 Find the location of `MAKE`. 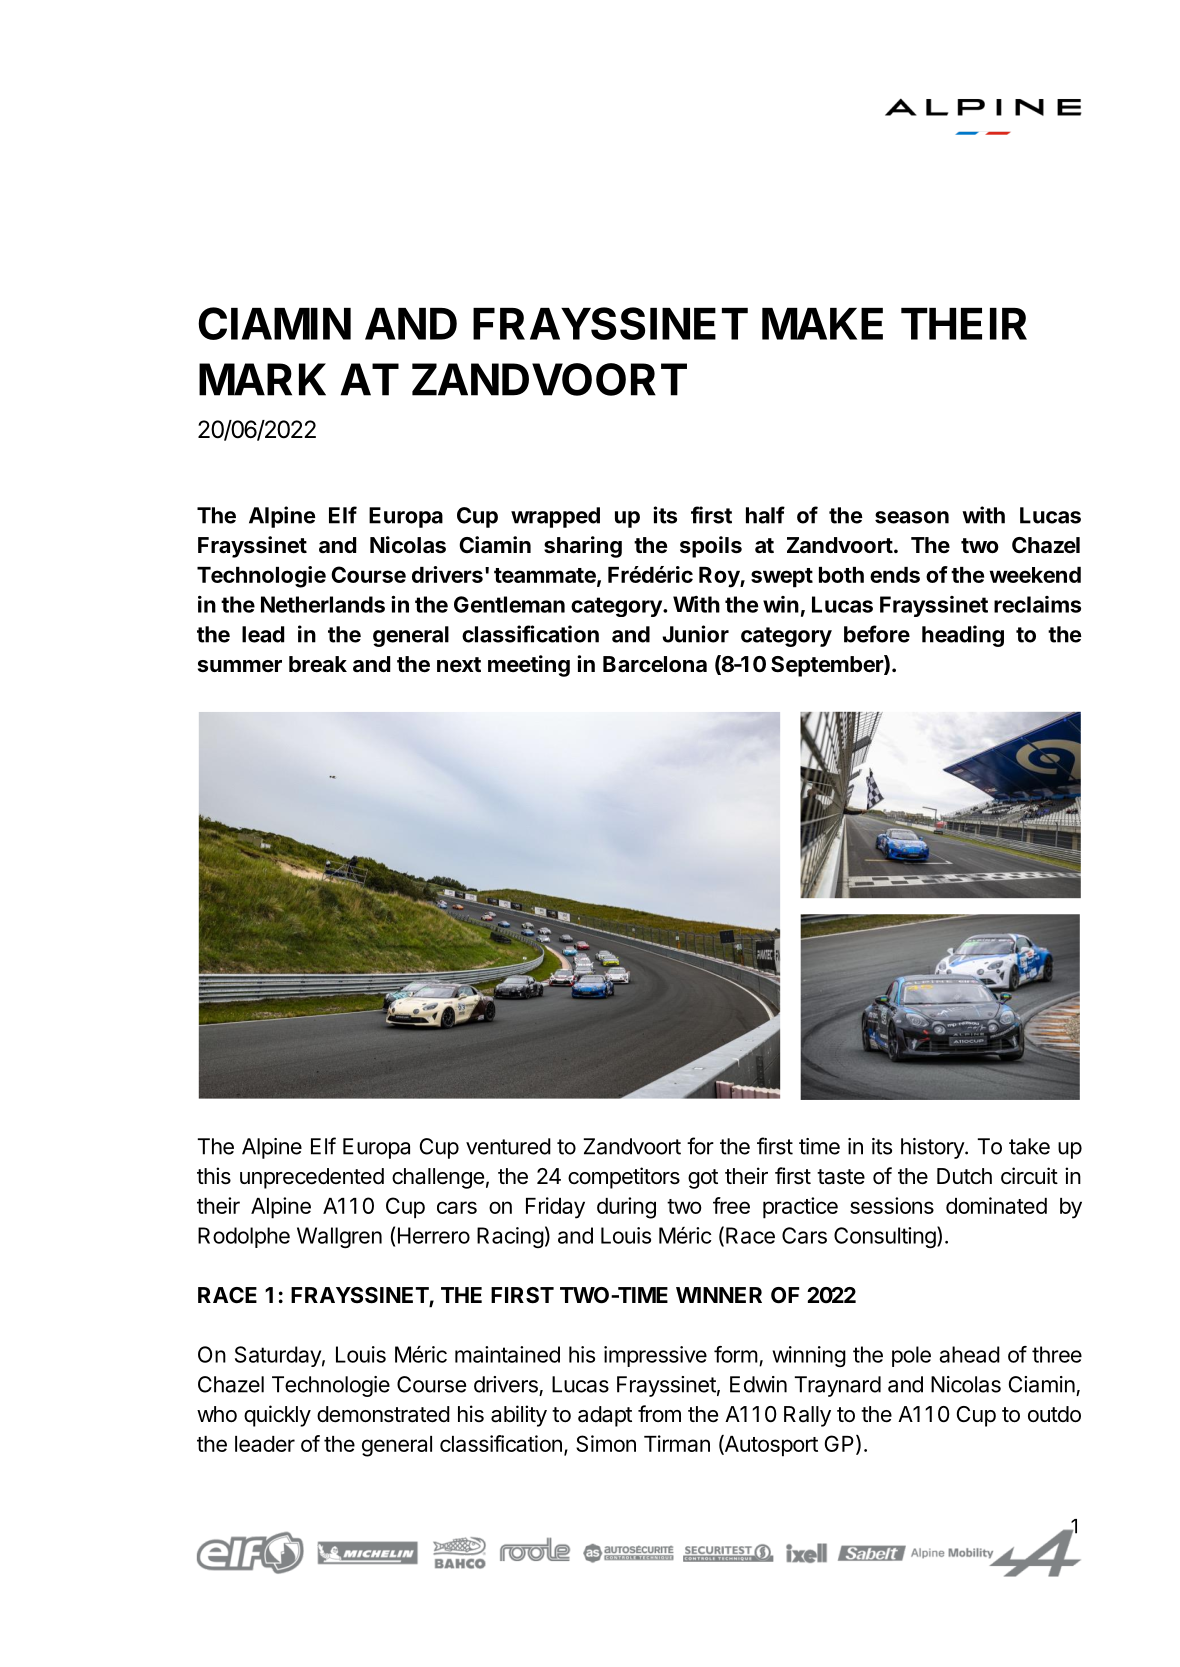

MAKE is located at coordinates (822, 324).
